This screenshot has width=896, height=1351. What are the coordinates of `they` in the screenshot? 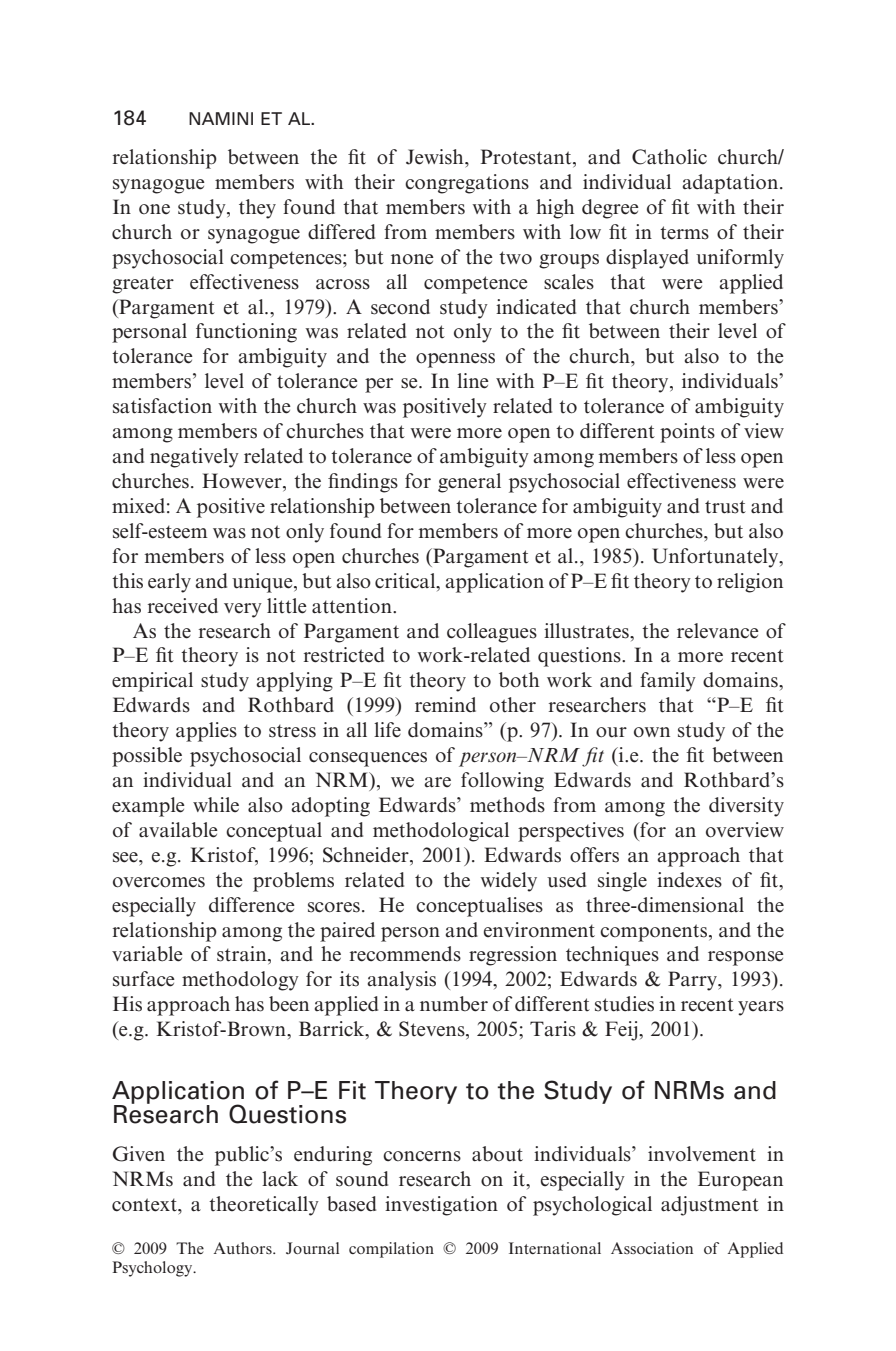 It's located at (257, 209).
